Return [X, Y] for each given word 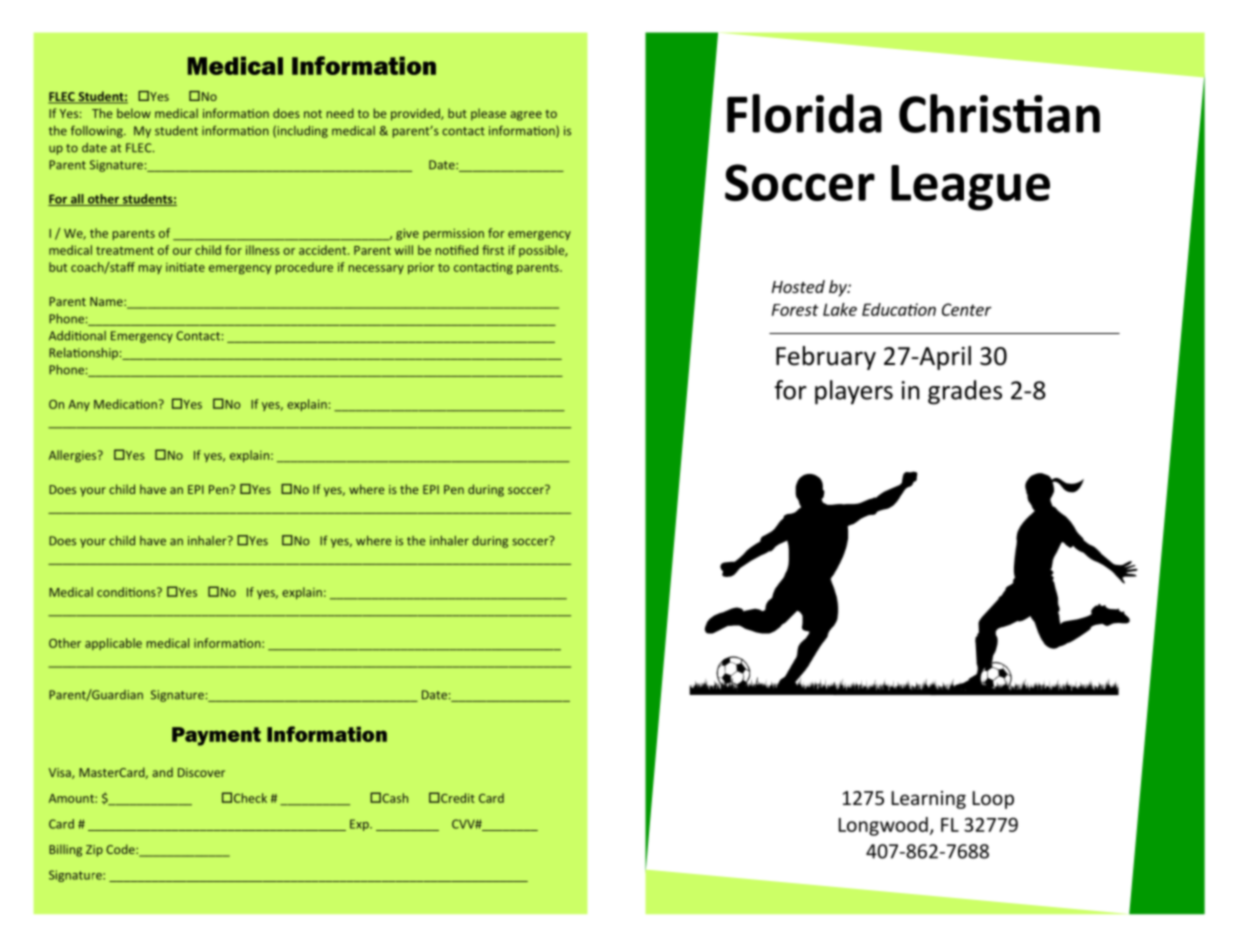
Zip [94, 851]
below [134, 113]
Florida [804, 113]
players [854, 392]
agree [526, 116]
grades [965, 392]
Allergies [74, 456]
